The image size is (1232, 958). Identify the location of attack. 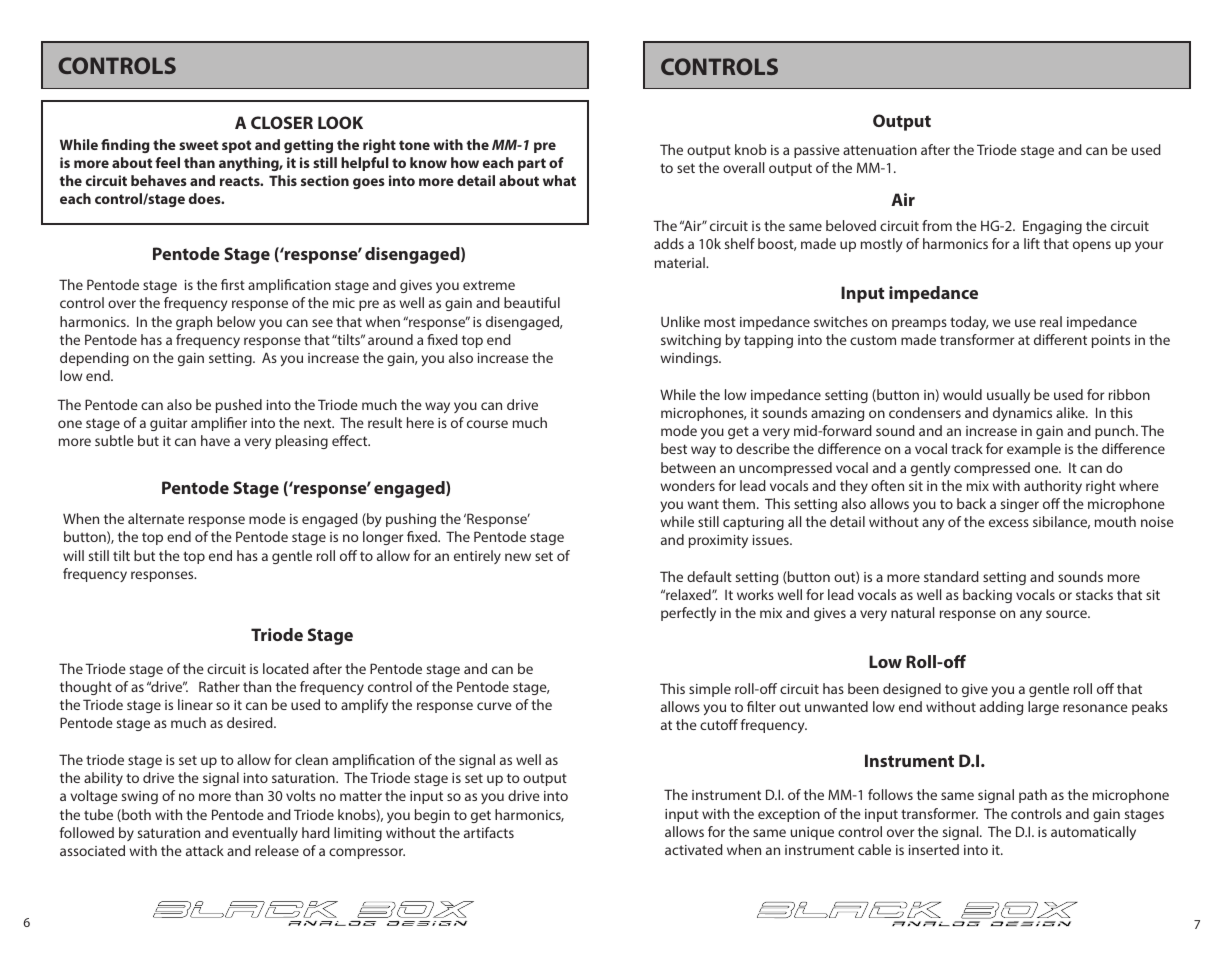
(205, 850).
